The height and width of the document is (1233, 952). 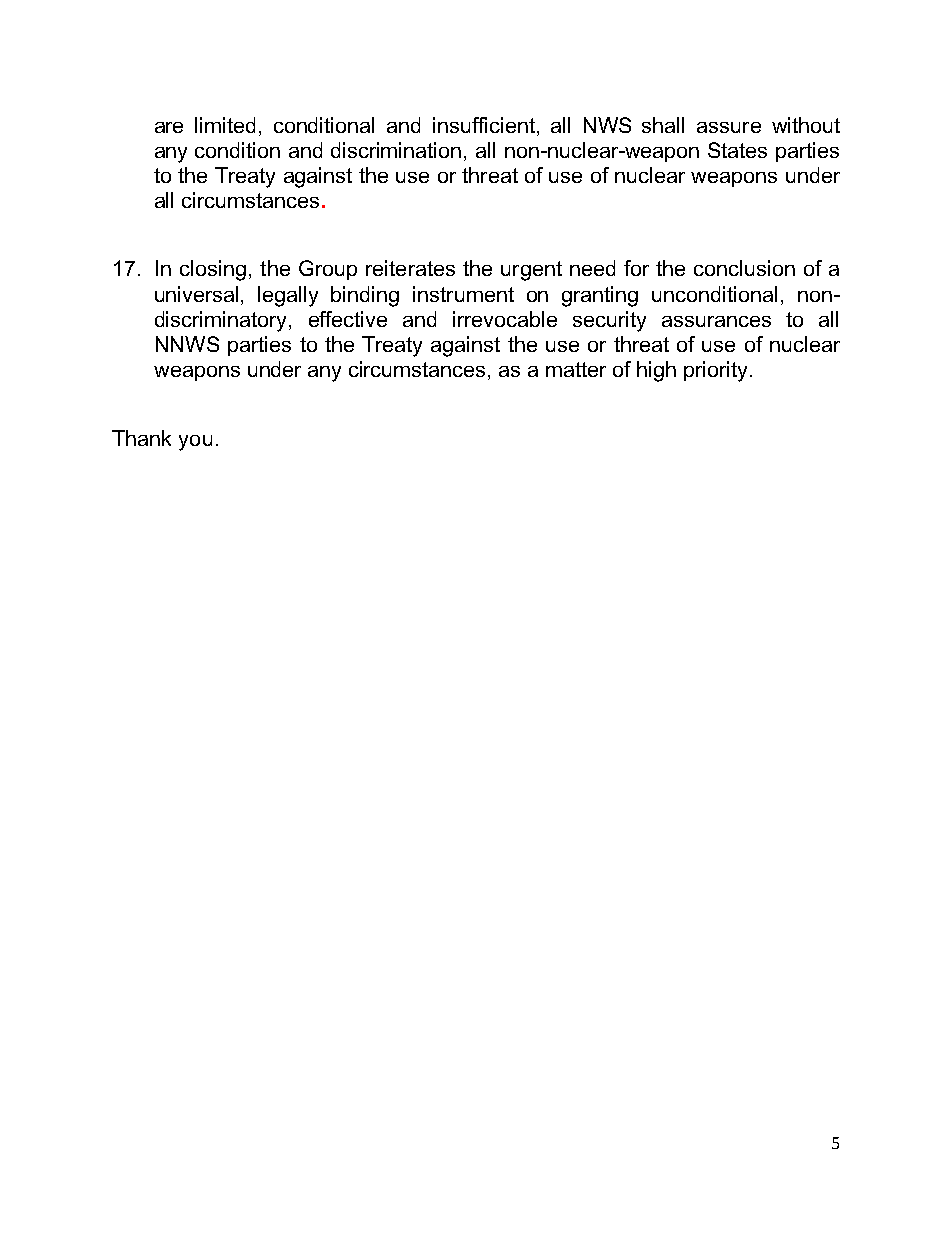 I want to click on assure, so click(x=729, y=127).
